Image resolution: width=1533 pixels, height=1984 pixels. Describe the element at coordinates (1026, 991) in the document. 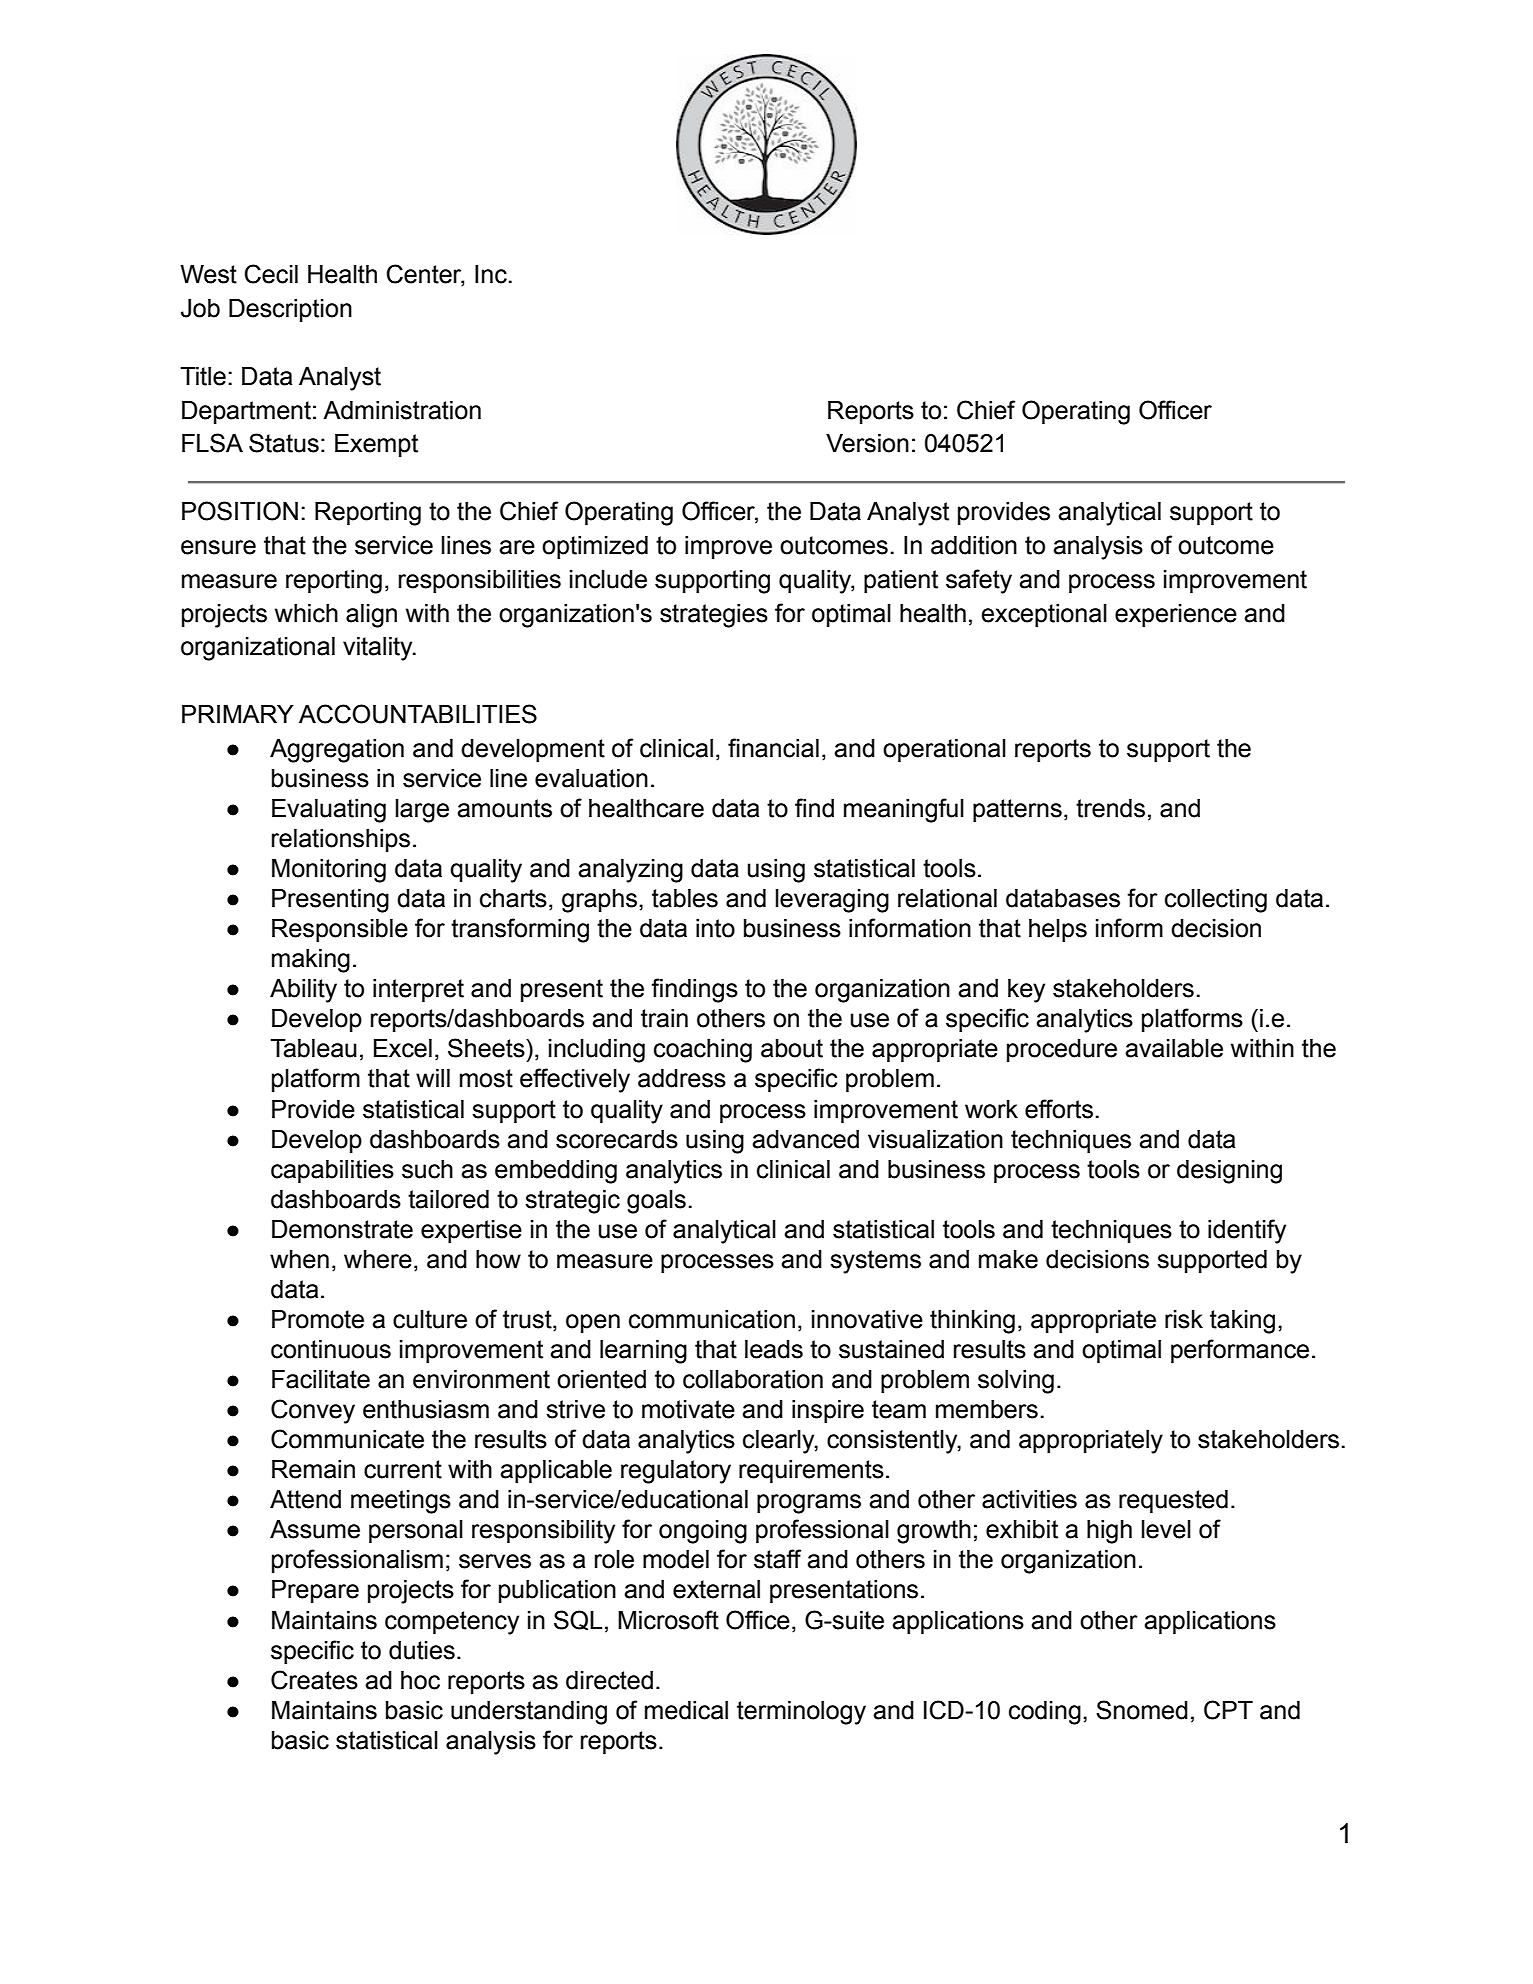

I see `key` at that location.
